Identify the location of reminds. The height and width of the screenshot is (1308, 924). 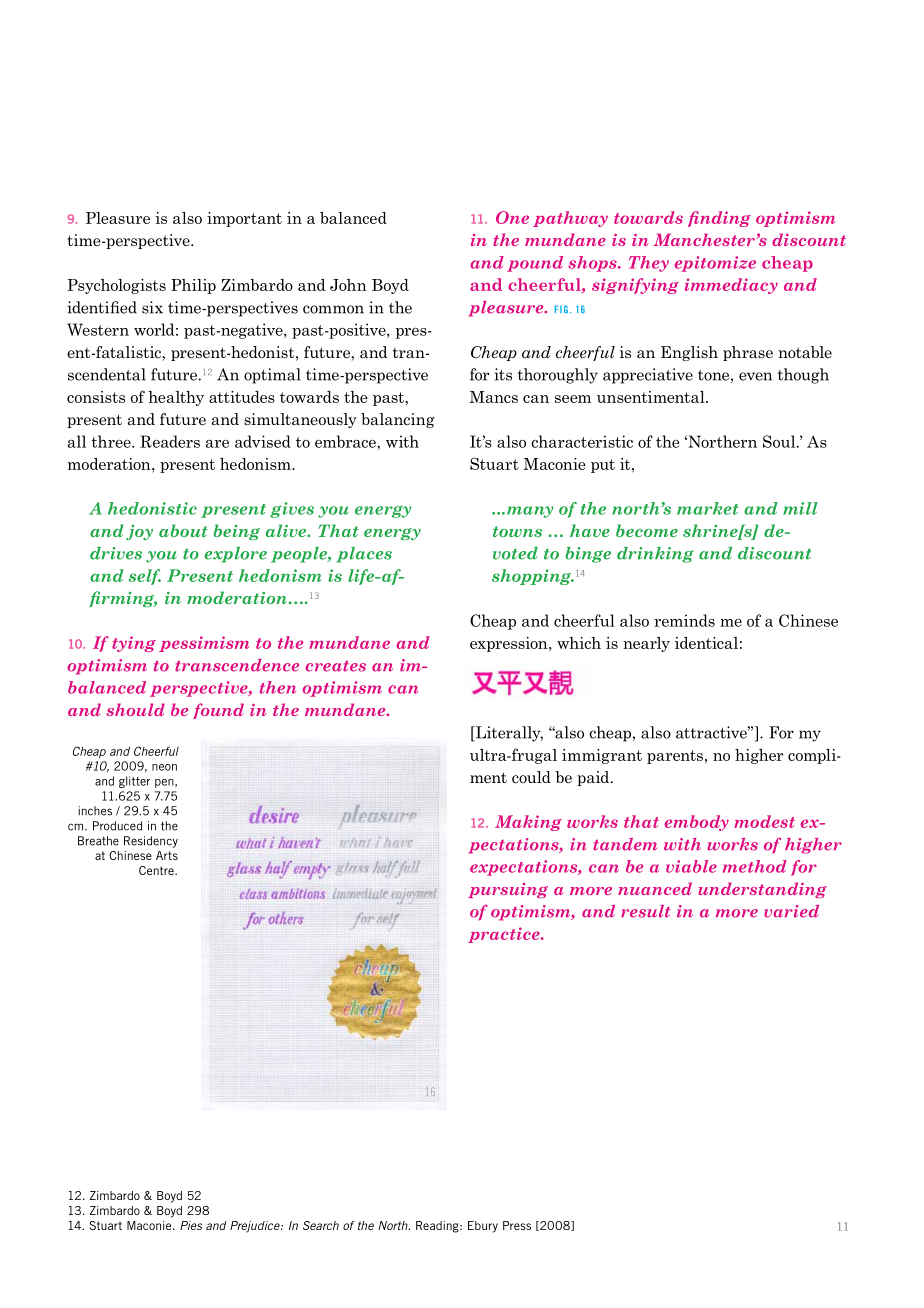
(684, 620).
